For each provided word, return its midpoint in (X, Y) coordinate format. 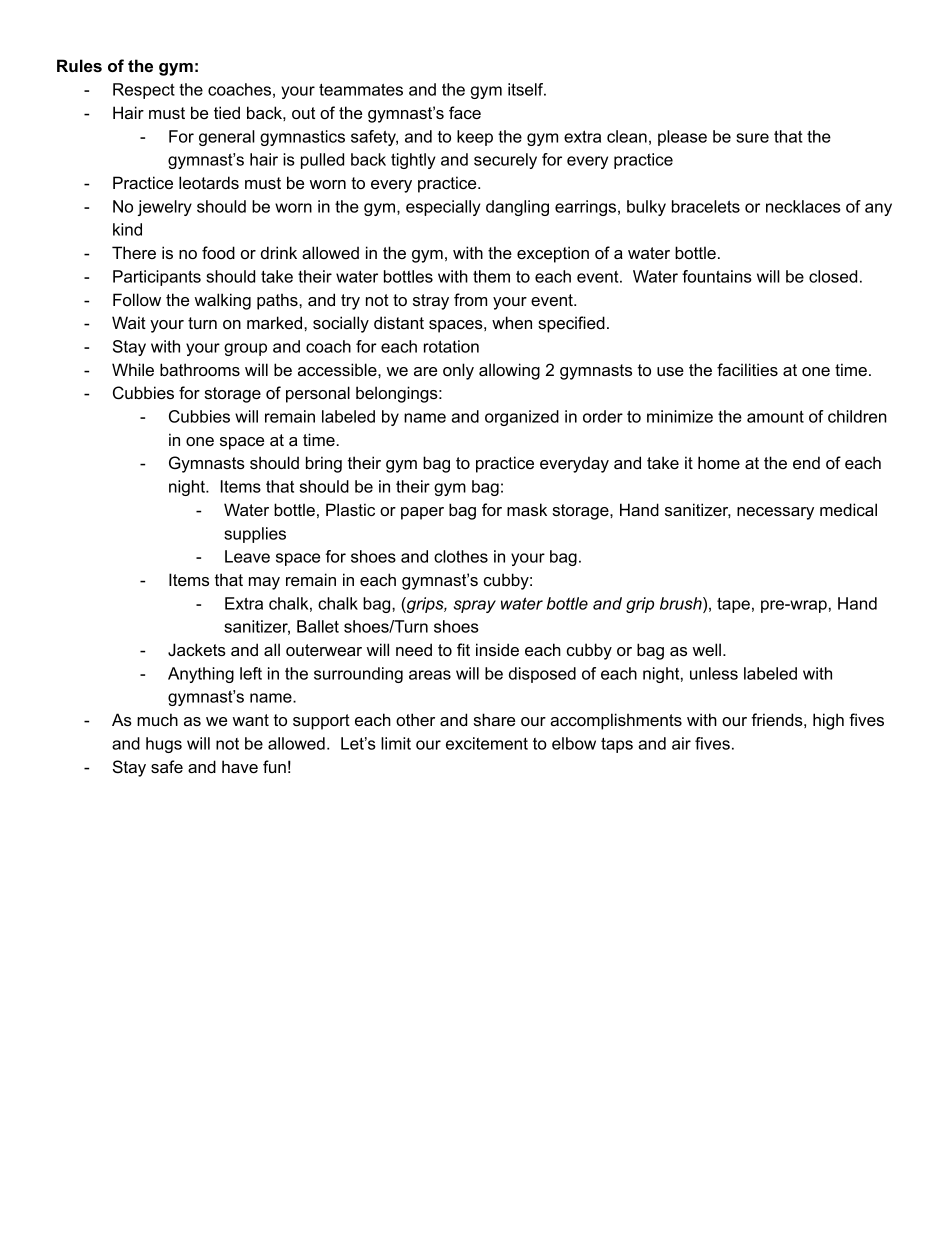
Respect (144, 91)
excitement (487, 743)
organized (522, 418)
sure (752, 138)
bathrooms (200, 369)
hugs (164, 745)
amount (775, 416)
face (465, 112)
